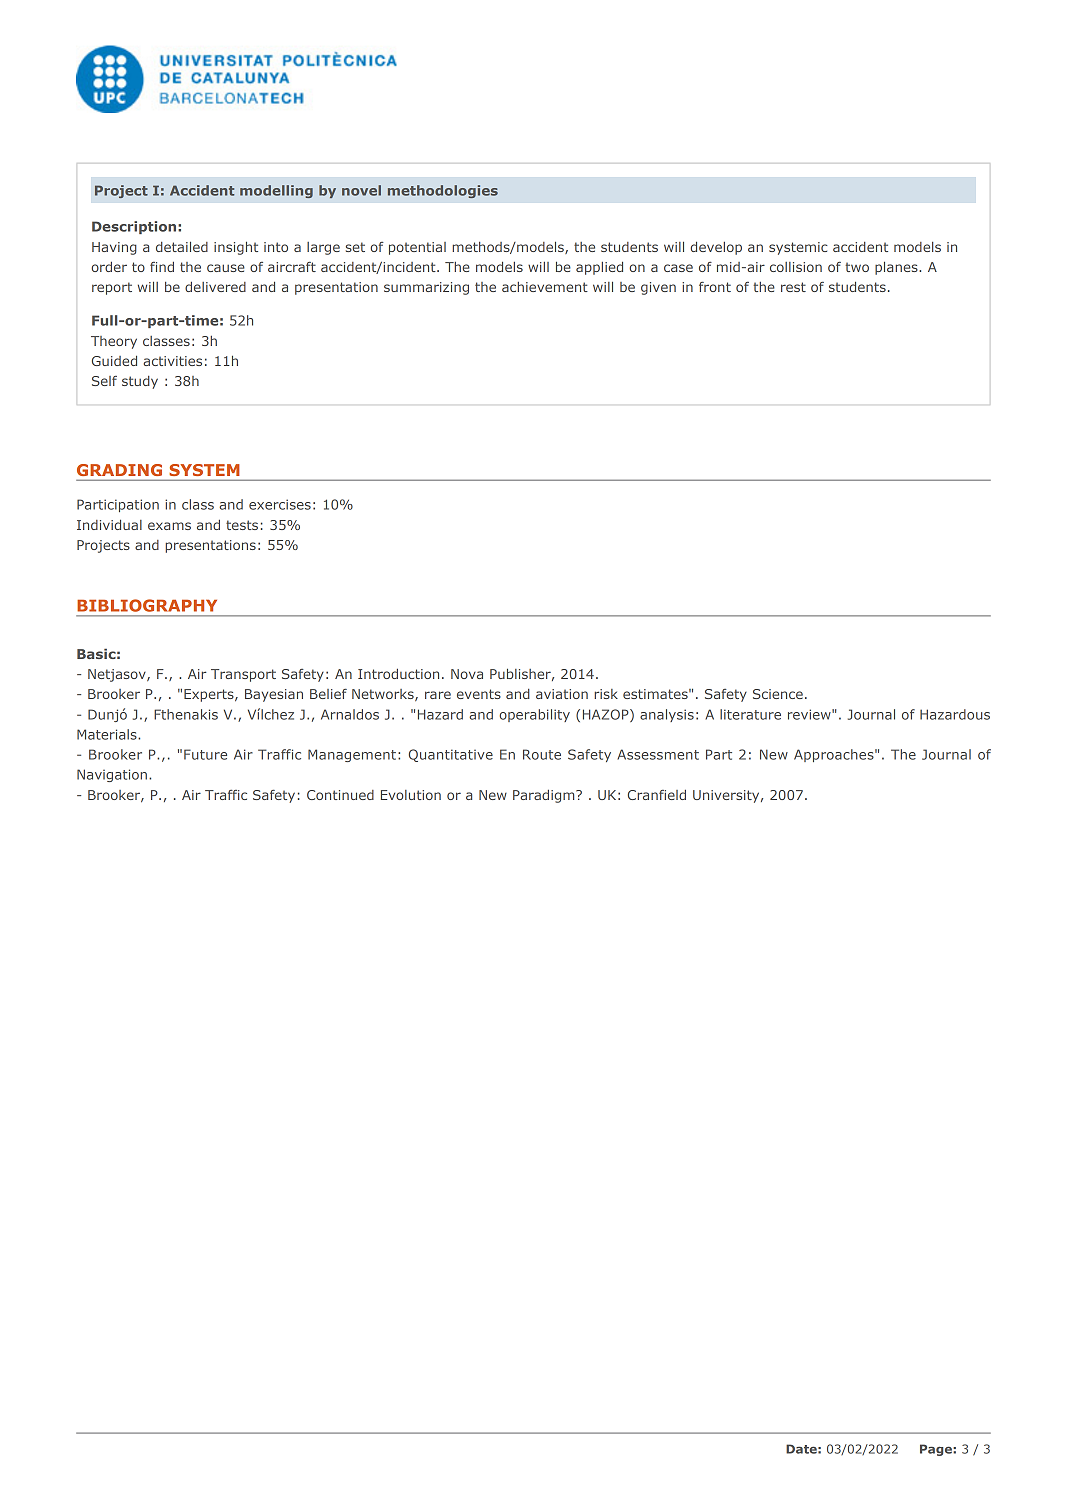  I want to click on develop, so click(716, 248).
